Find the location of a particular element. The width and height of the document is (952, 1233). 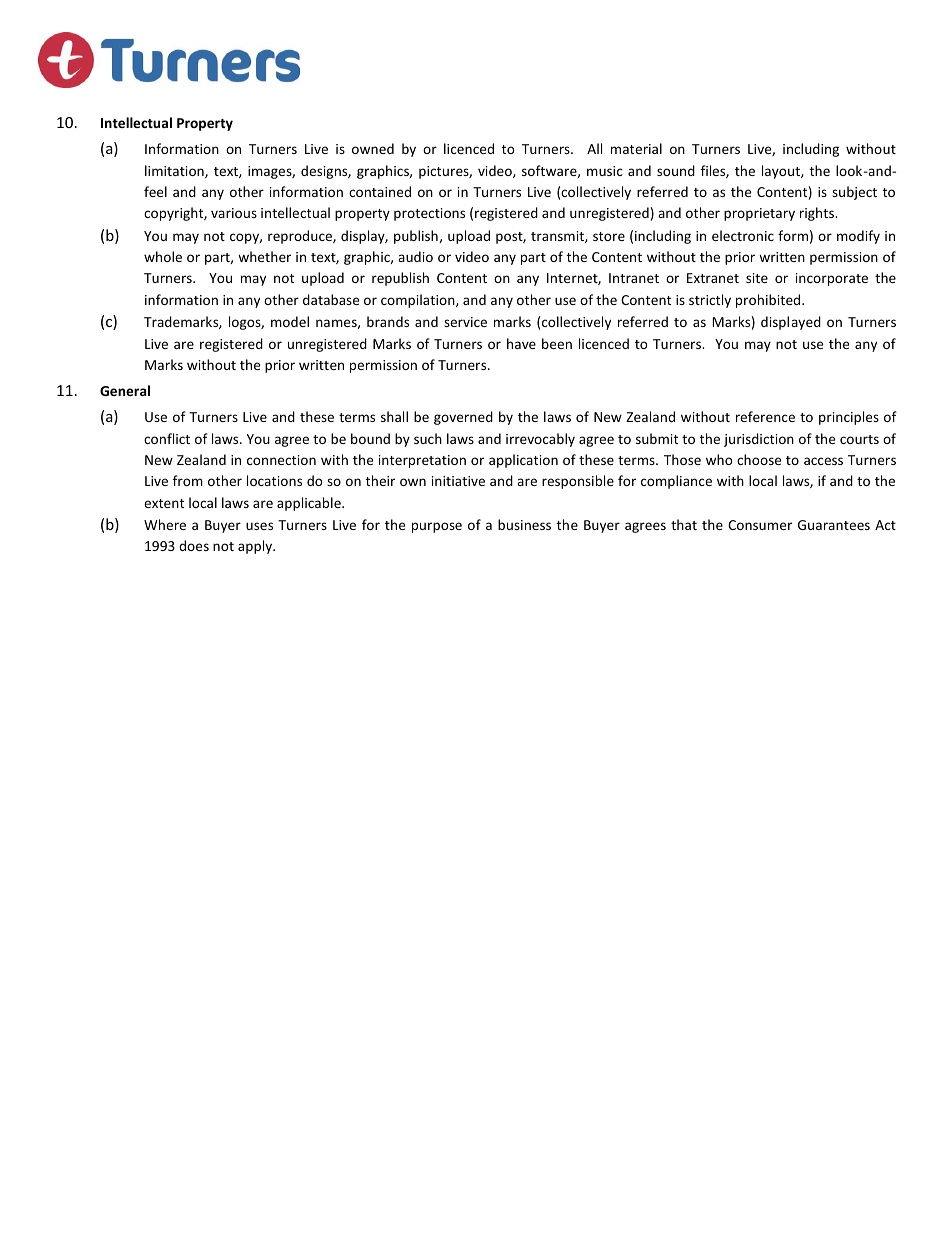

music is located at coordinates (605, 171).
